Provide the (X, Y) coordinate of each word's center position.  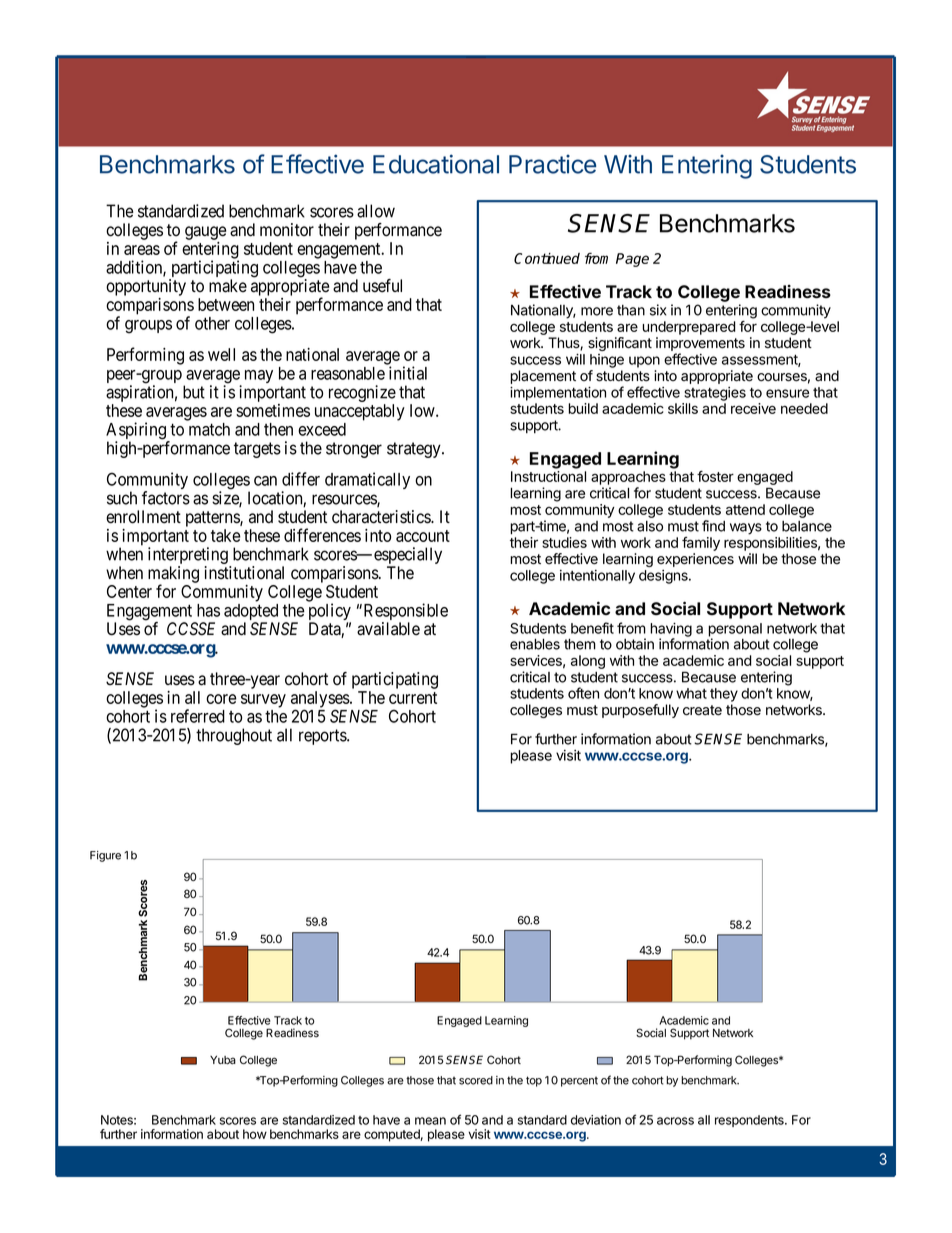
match (209, 429)
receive (753, 408)
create (702, 710)
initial (408, 373)
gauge (205, 233)
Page (632, 260)
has (208, 610)
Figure (105, 856)
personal (735, 631)
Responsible (404, 613)
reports (323, 737)
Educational (436, 164)
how (255, 1134)
